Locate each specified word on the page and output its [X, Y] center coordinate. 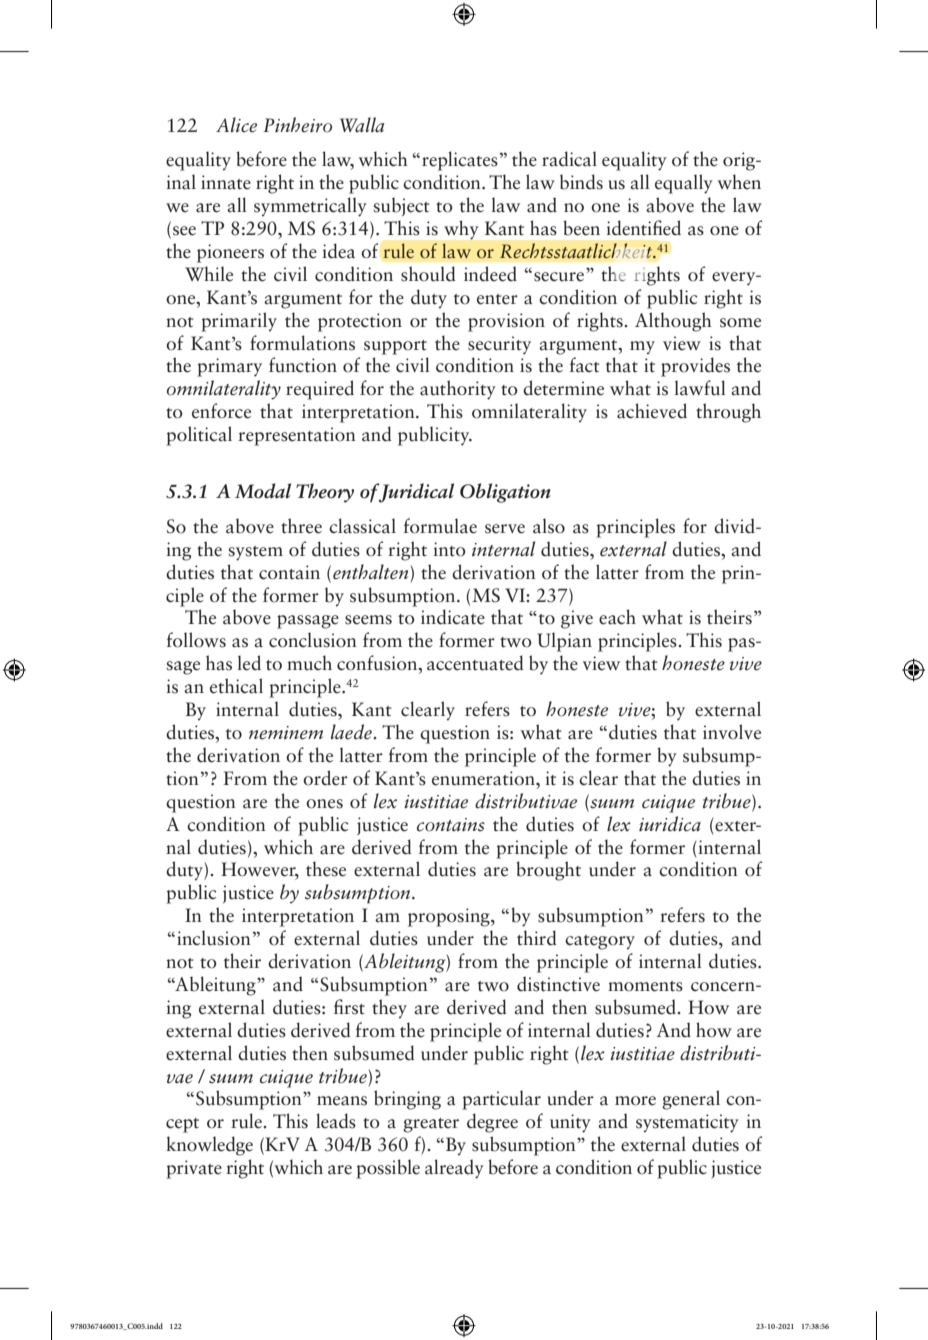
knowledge [209, 1146]
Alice [236, 125]
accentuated [475, 663]
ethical [236, 686]
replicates [460, 161]
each [617, 617]
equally [684, 184]
